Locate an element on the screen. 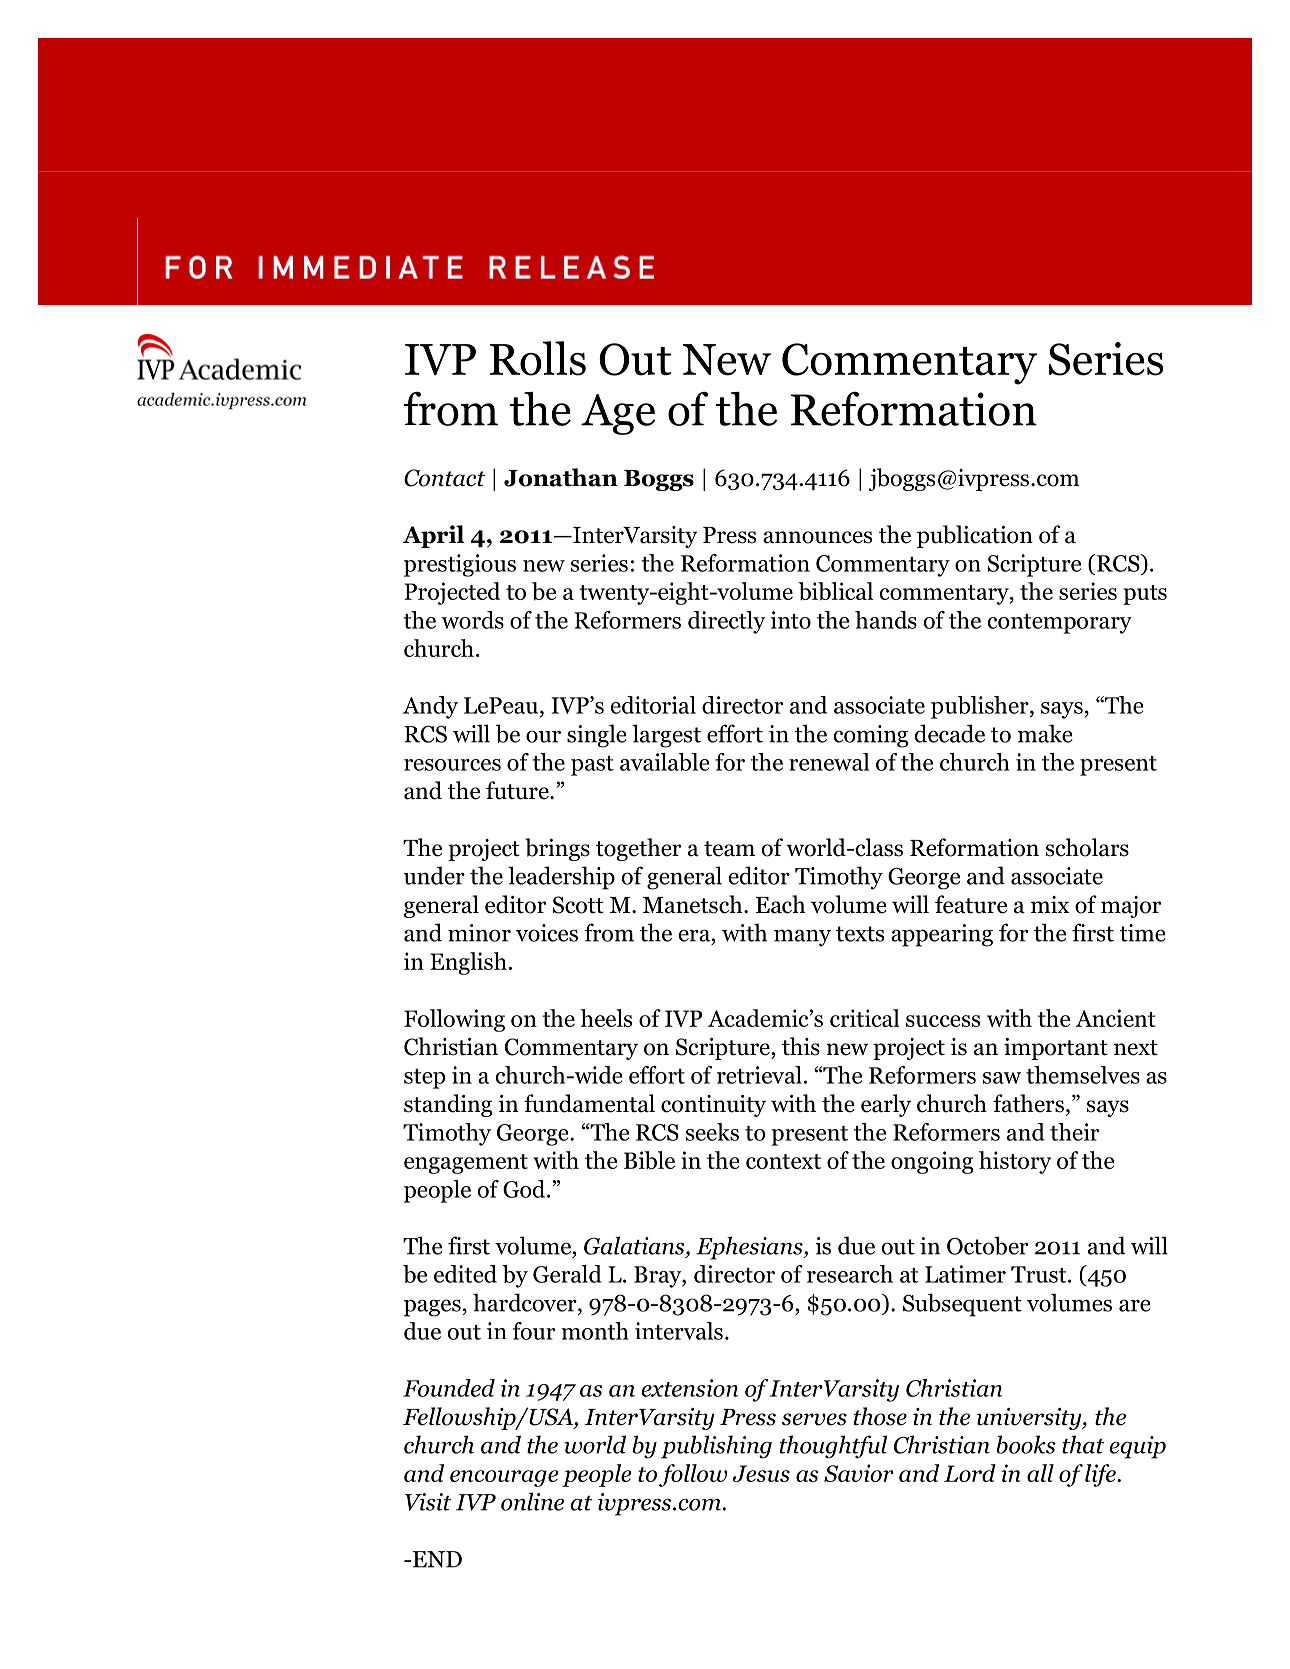 The image size is (1290, 1669). announces is located at coordinates (817, 537).
